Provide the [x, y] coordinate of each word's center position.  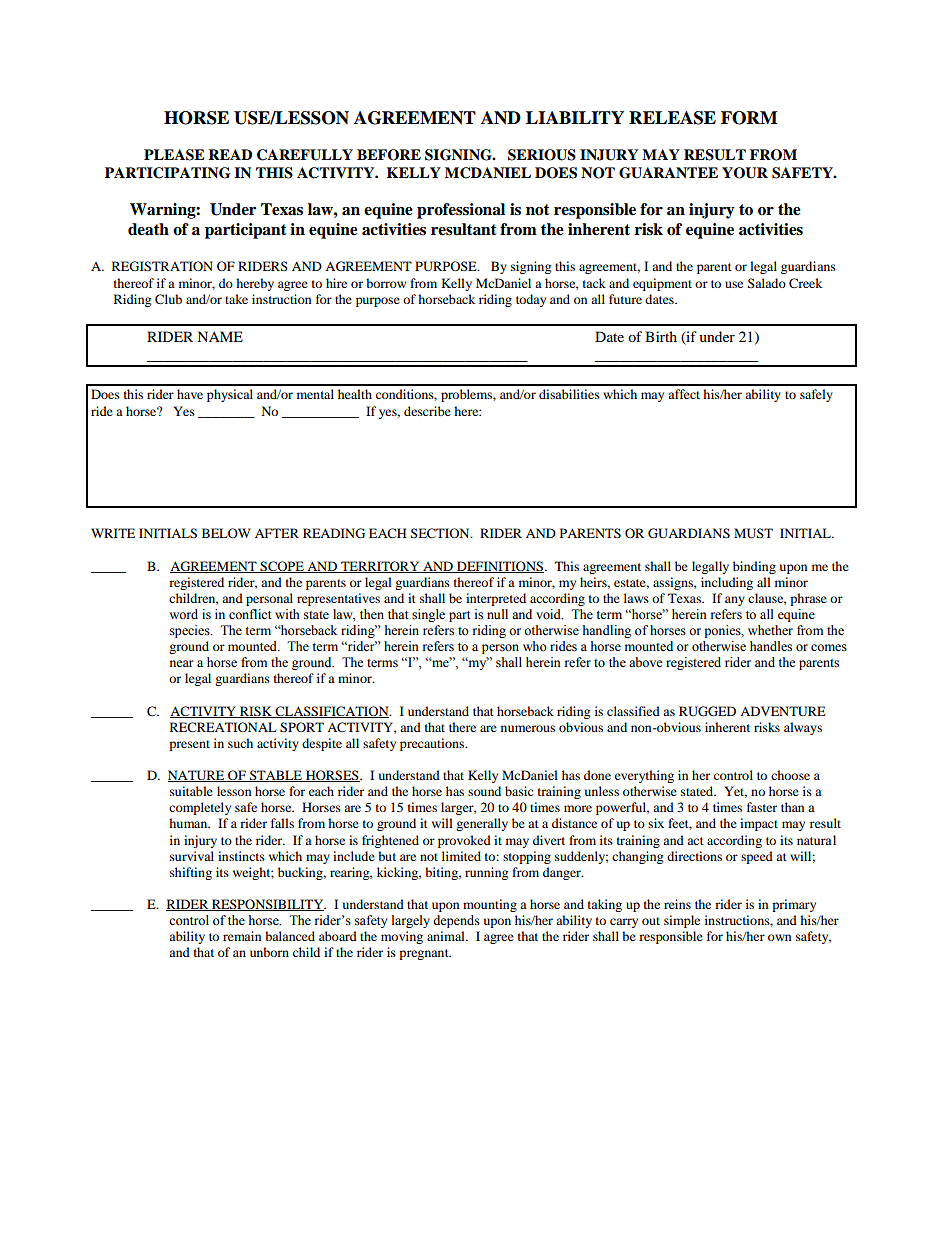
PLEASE [174, 155]
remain [242, 936]
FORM [749, 118]
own [779, 937]
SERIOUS [542, 155]
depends [456, 921]
